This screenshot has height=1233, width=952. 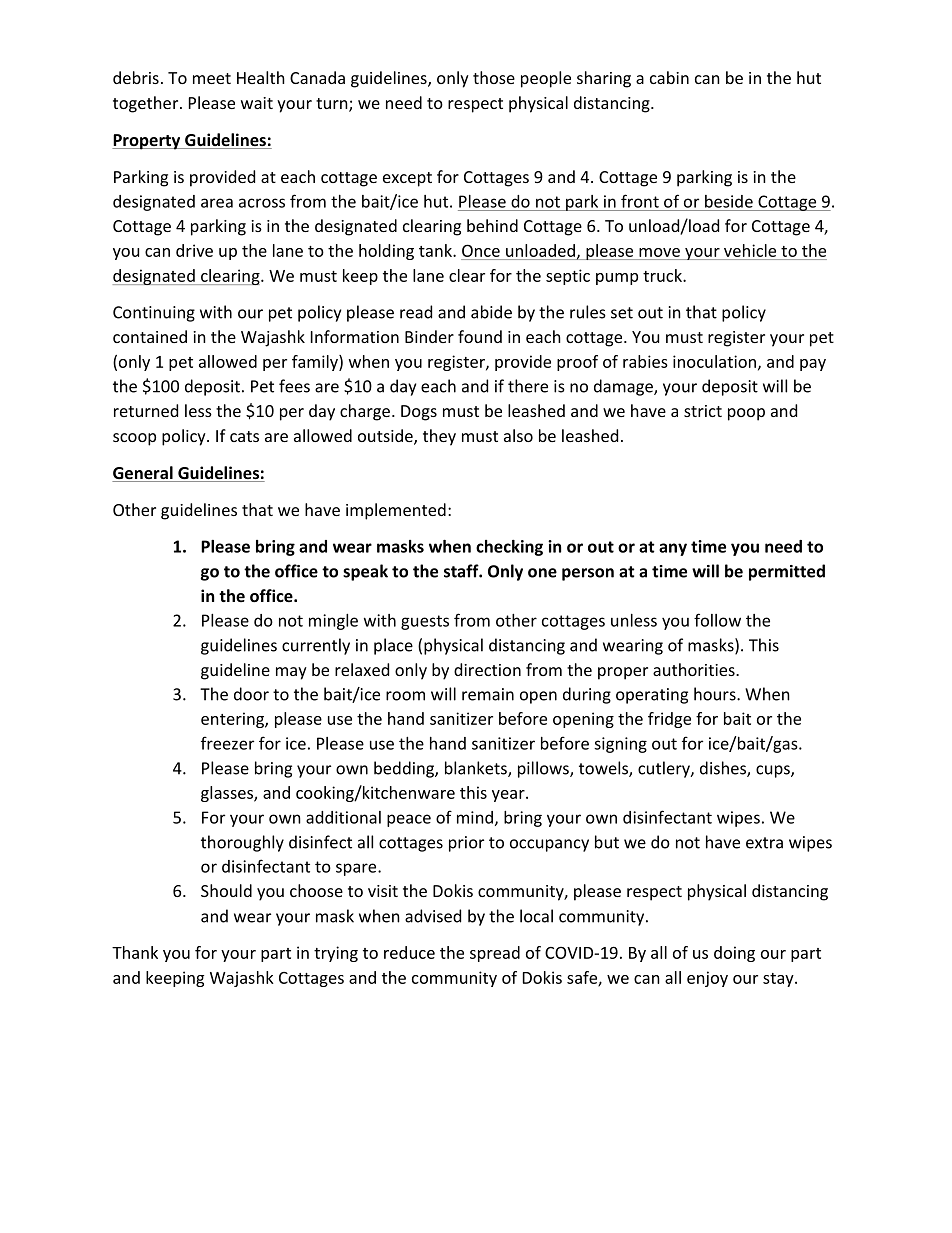 I want to click on Thank, so click(x=135, y=952).
